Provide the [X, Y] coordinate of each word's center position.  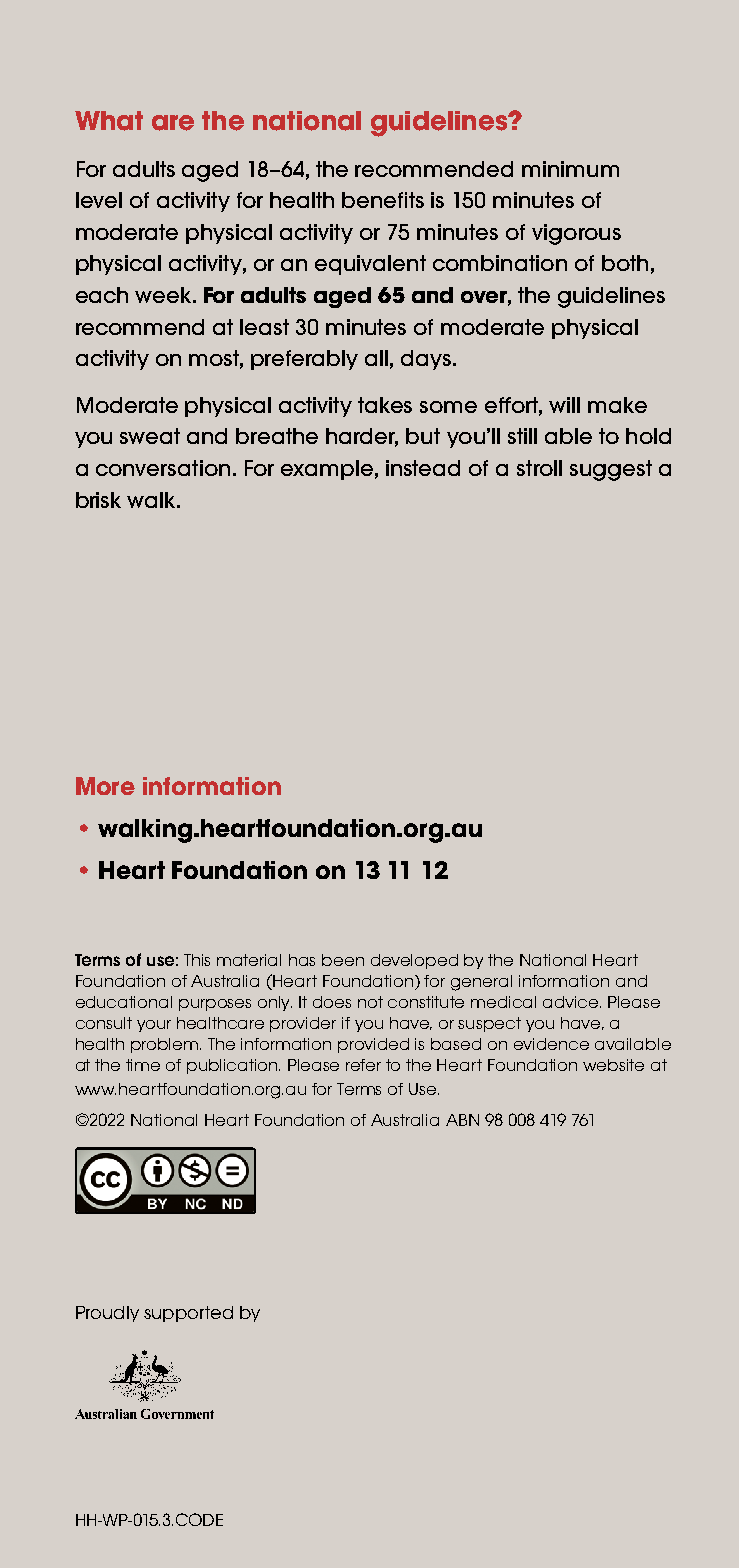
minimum [570, 169]
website [613, 1065]
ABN [462, 1120]
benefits [383, 200]
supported [188, 1314]
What [109, 121]
